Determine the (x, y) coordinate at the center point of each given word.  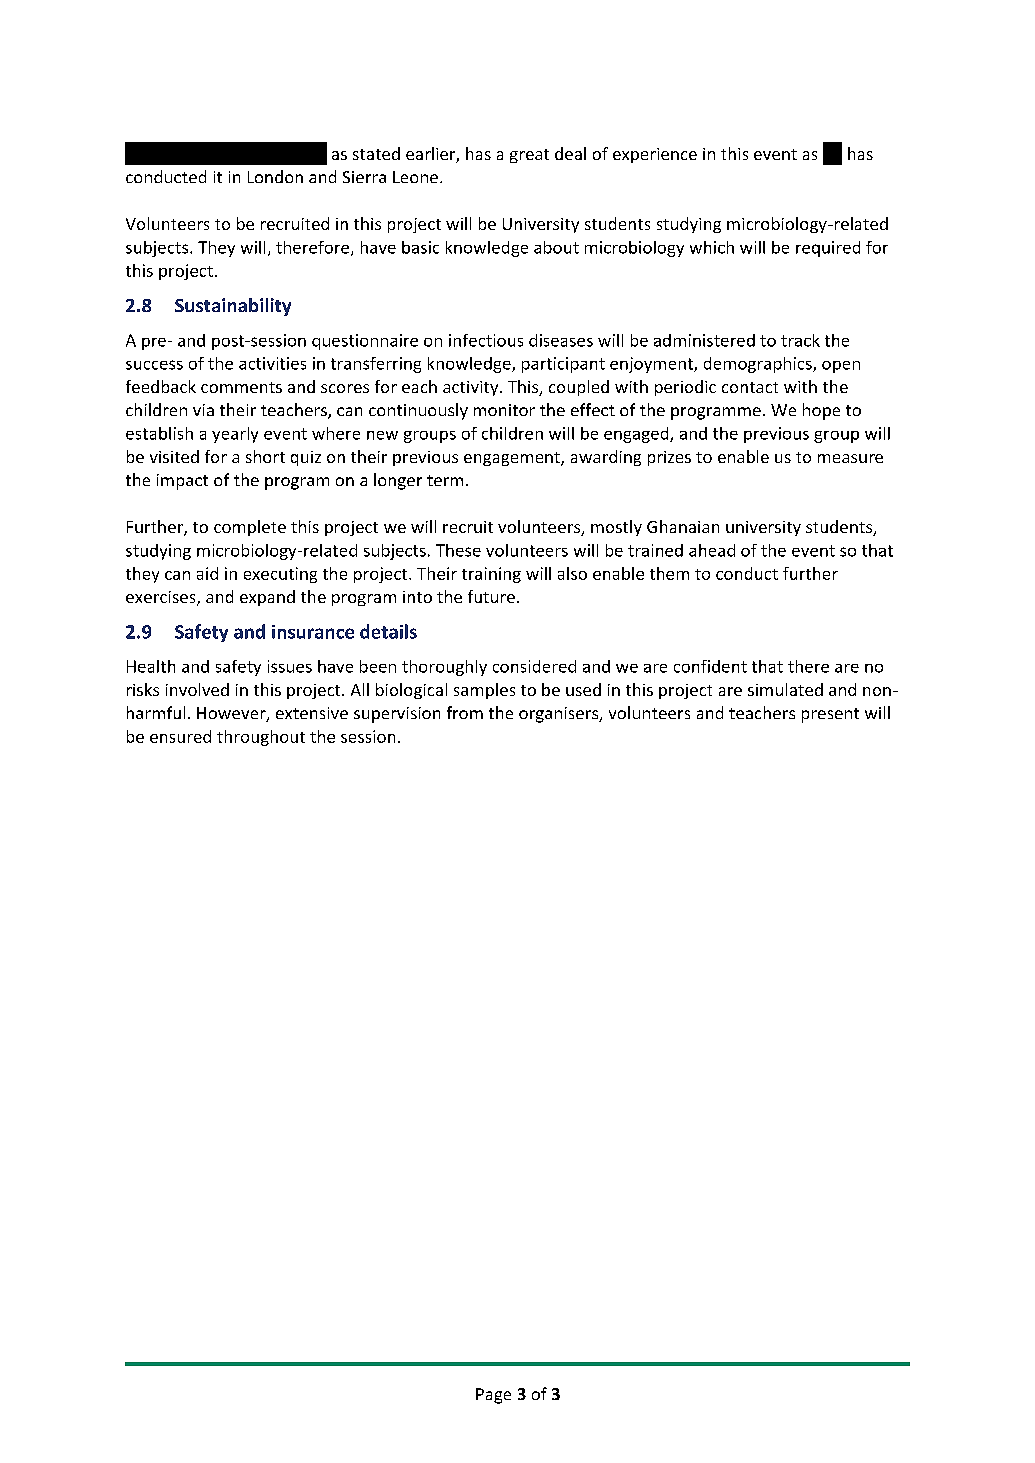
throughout (261, 738)
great (529, 156)
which (712, 247)
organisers (560, 715)
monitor (504, 410)
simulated (785, 689)
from (465, 712)
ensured (180, 736)
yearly (235, 435)
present (830, 715)
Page (493, 1396)
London (275, 176)
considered (534, 666)
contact (750, 387)
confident (710, 666)
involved (197, 689)
